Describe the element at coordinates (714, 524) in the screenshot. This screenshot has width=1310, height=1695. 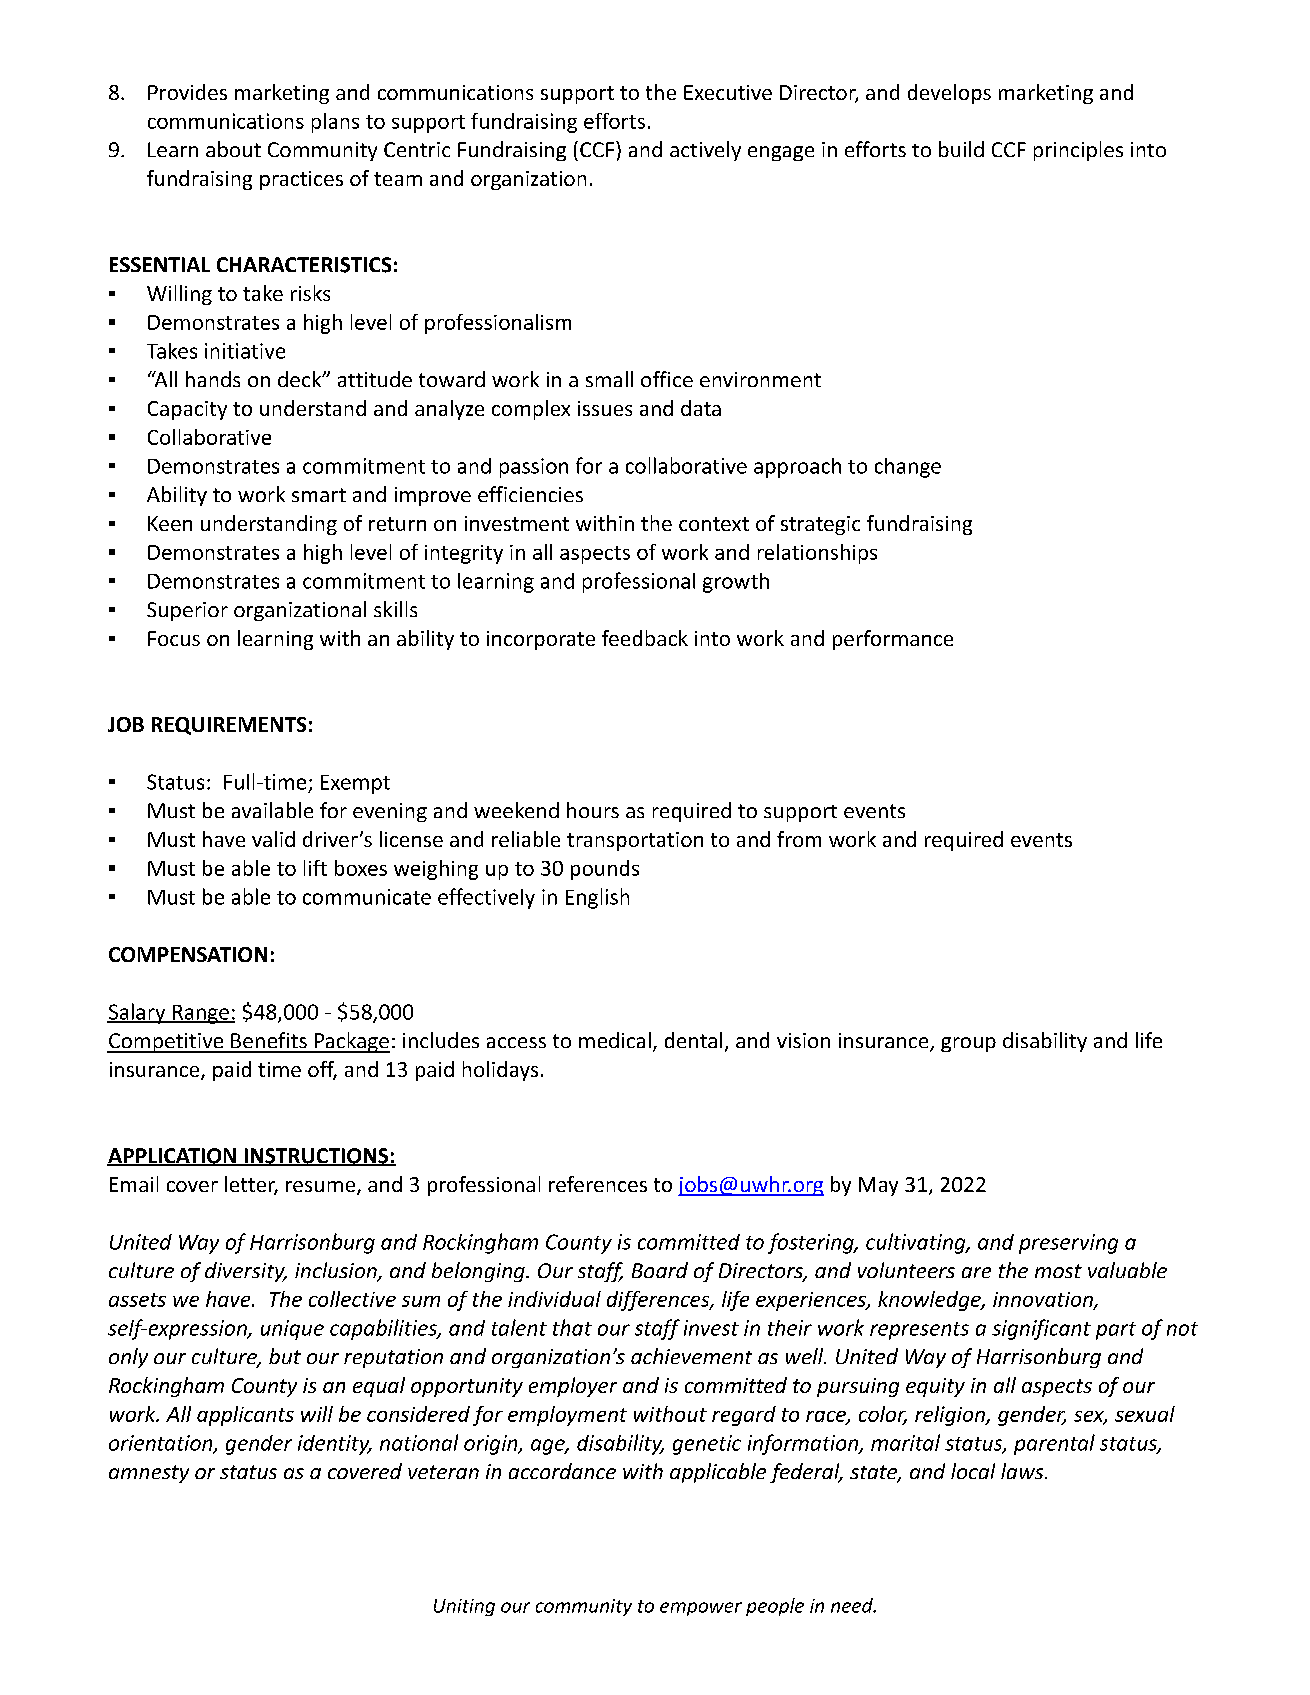
I see `context` at that location.
